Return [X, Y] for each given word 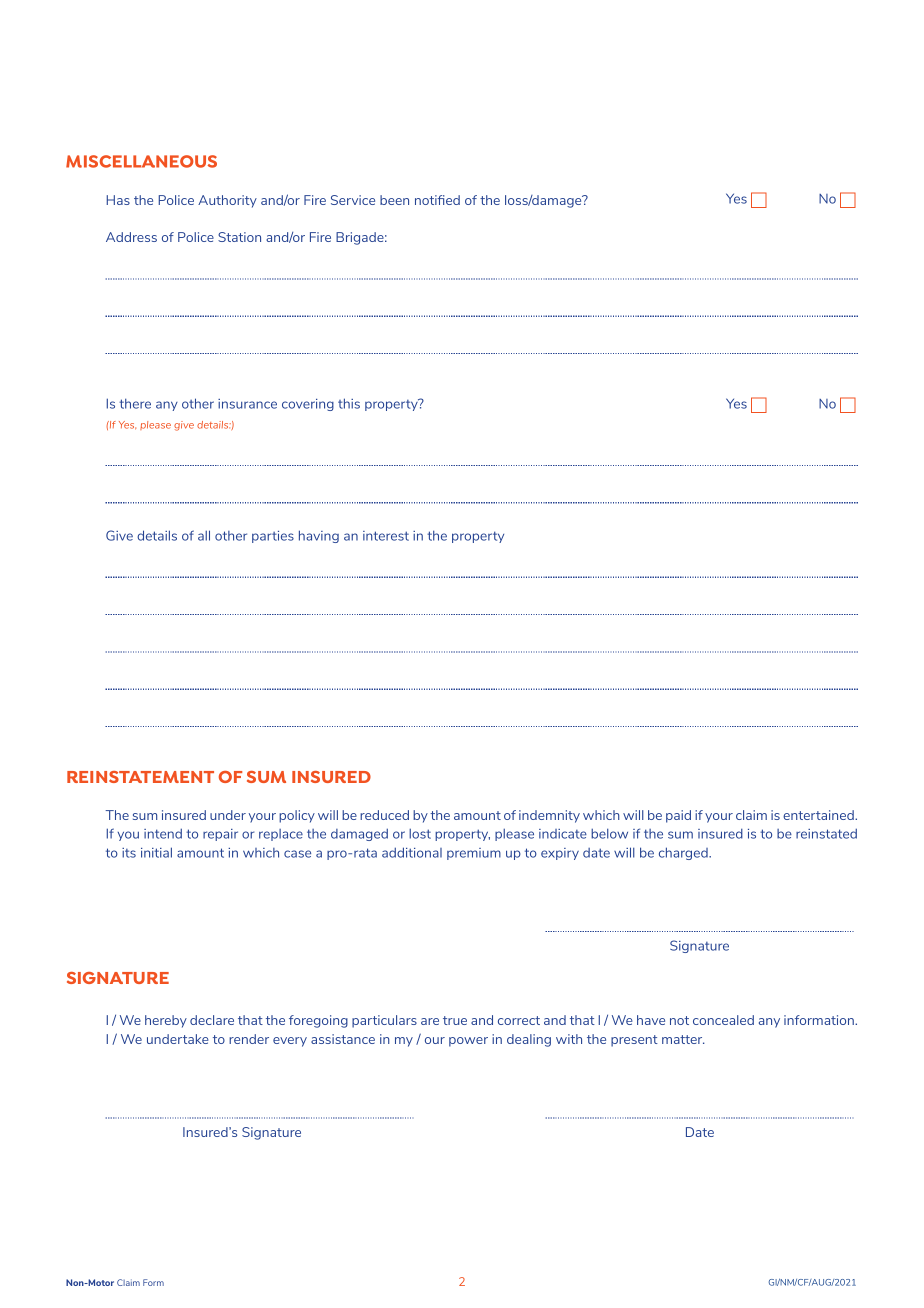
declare [212, 1020]
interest [386, 536]
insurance [247, 404]
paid [678, 816]
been [394, 200]
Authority [227, 201]
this [349, 403]
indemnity [549, 816]
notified [437, 200]
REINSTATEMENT [140, 777]
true [455, 1020]
